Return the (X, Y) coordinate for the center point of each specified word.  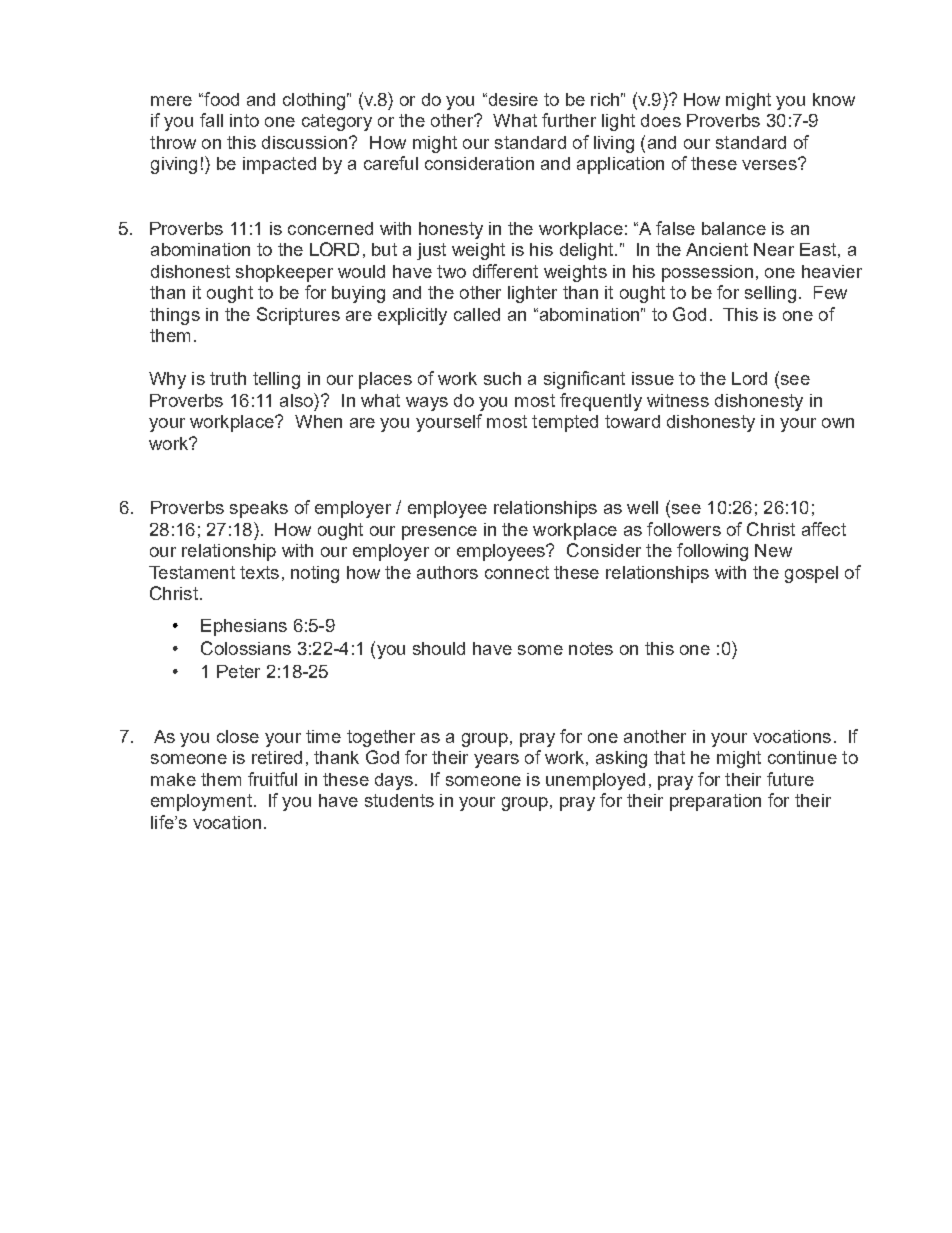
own (838, 423)
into (244, 120)
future (790, 779)
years (496, 761)
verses (770, 164)
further (569, 120)
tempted (565, 423)
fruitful (272, 779)
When (318, 421)
